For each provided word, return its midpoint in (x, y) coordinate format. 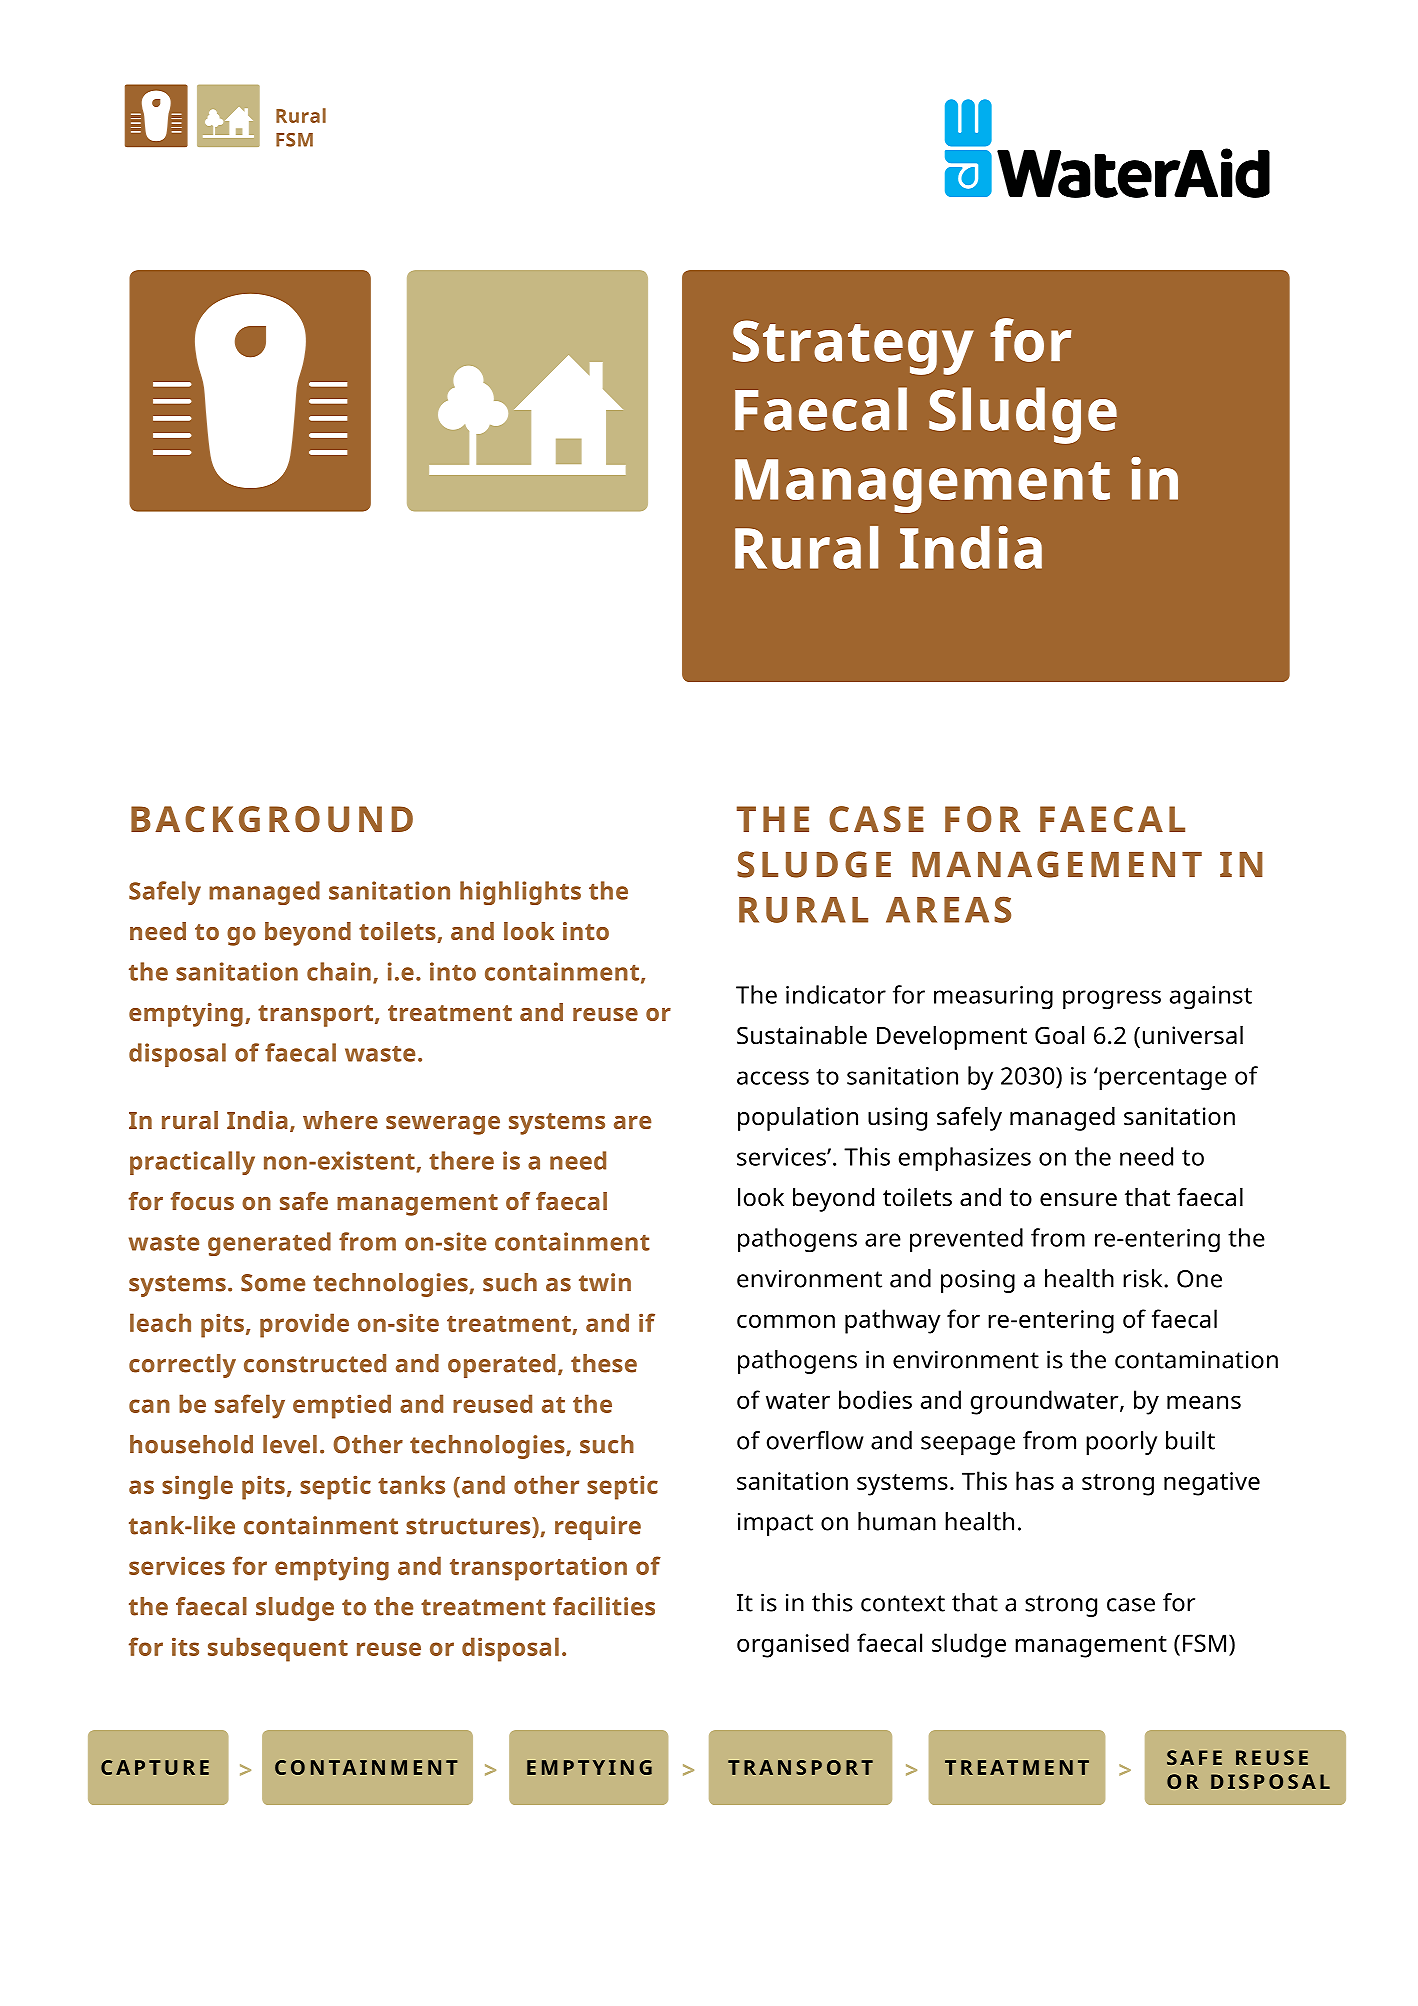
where (340, 1120)
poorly (1121, 1443)
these (604, 1363)
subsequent (278, 1649)
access (773, 1078)
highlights (520, 893)
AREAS (948, 909)
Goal (1059, 1035)
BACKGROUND (272, 819)
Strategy (853, 347)
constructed (315, 1363)
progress (1112, 1000)
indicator (836, 994)
